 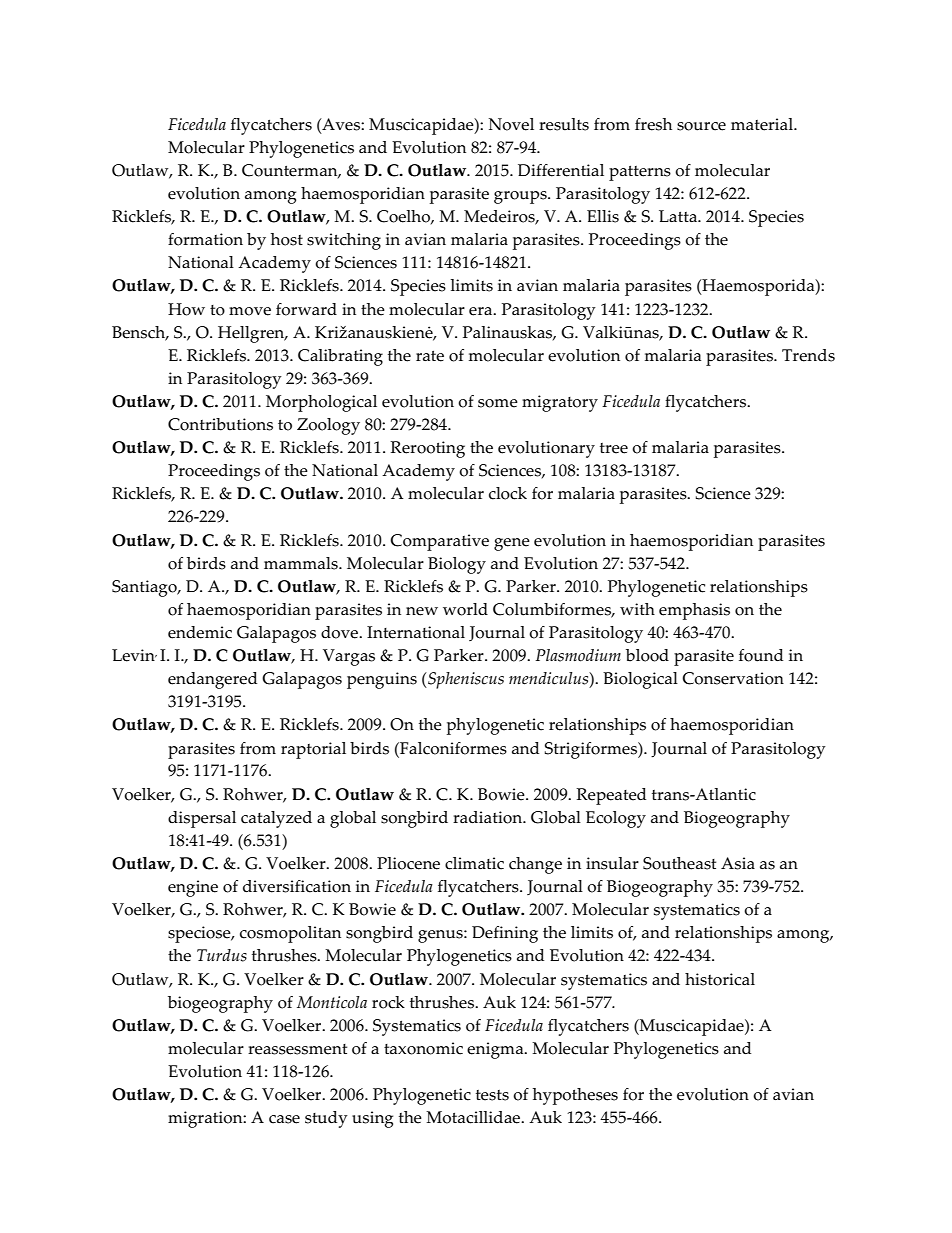 What do you see at coordinates (202, 819) in the document?
I see `dispersal` at bounding box center [202, 819].
